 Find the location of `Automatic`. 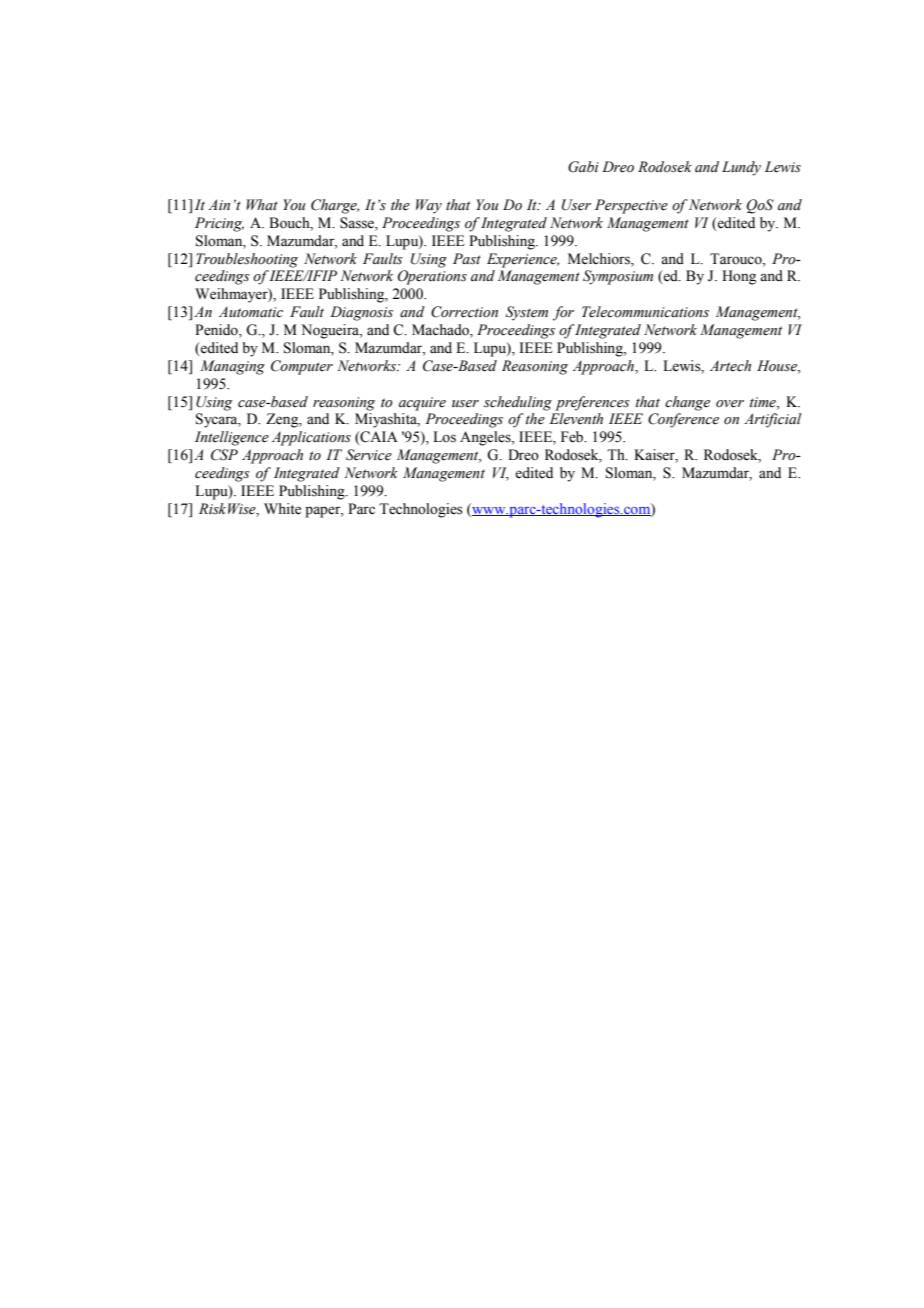

Automatic is located at coordinates (251, 312).
